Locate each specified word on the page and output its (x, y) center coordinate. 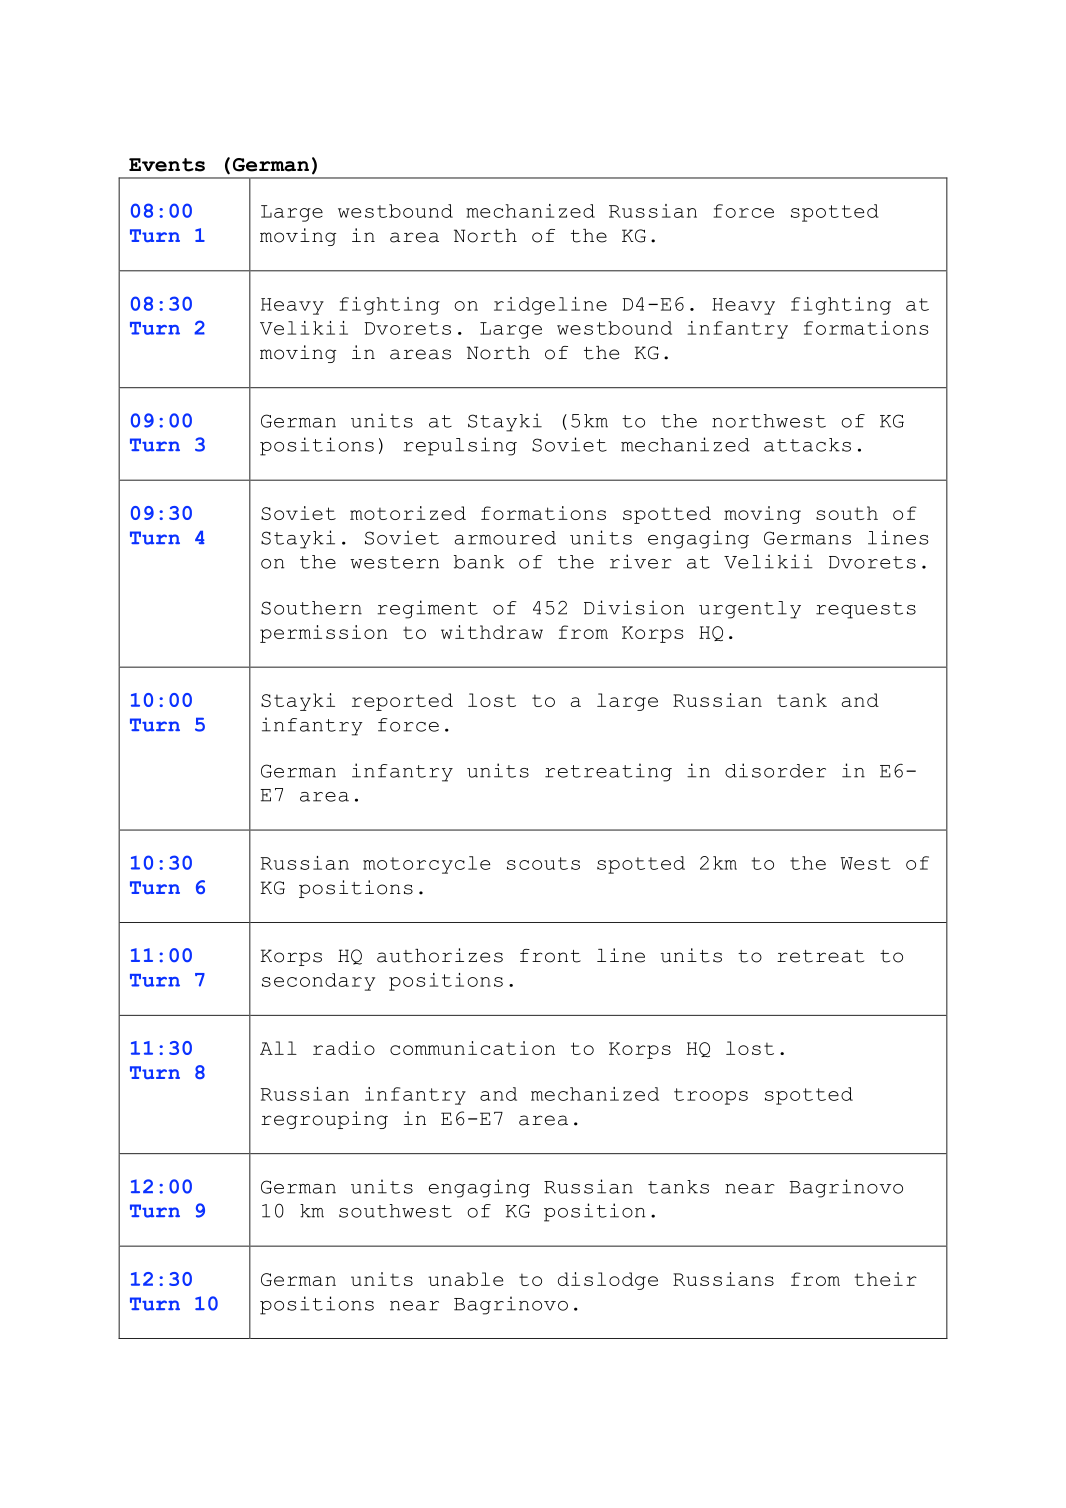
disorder (775, 770)
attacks (807, 445)
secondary (318, 982)
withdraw (492, 632)
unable (465, 1279)
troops (711, 1096)
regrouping (324, 1120)
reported (402, 702)
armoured (505, 538)
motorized (408, 513)
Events (167, 165)
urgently (750, 610)
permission (324, 634)
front (550, 956)
